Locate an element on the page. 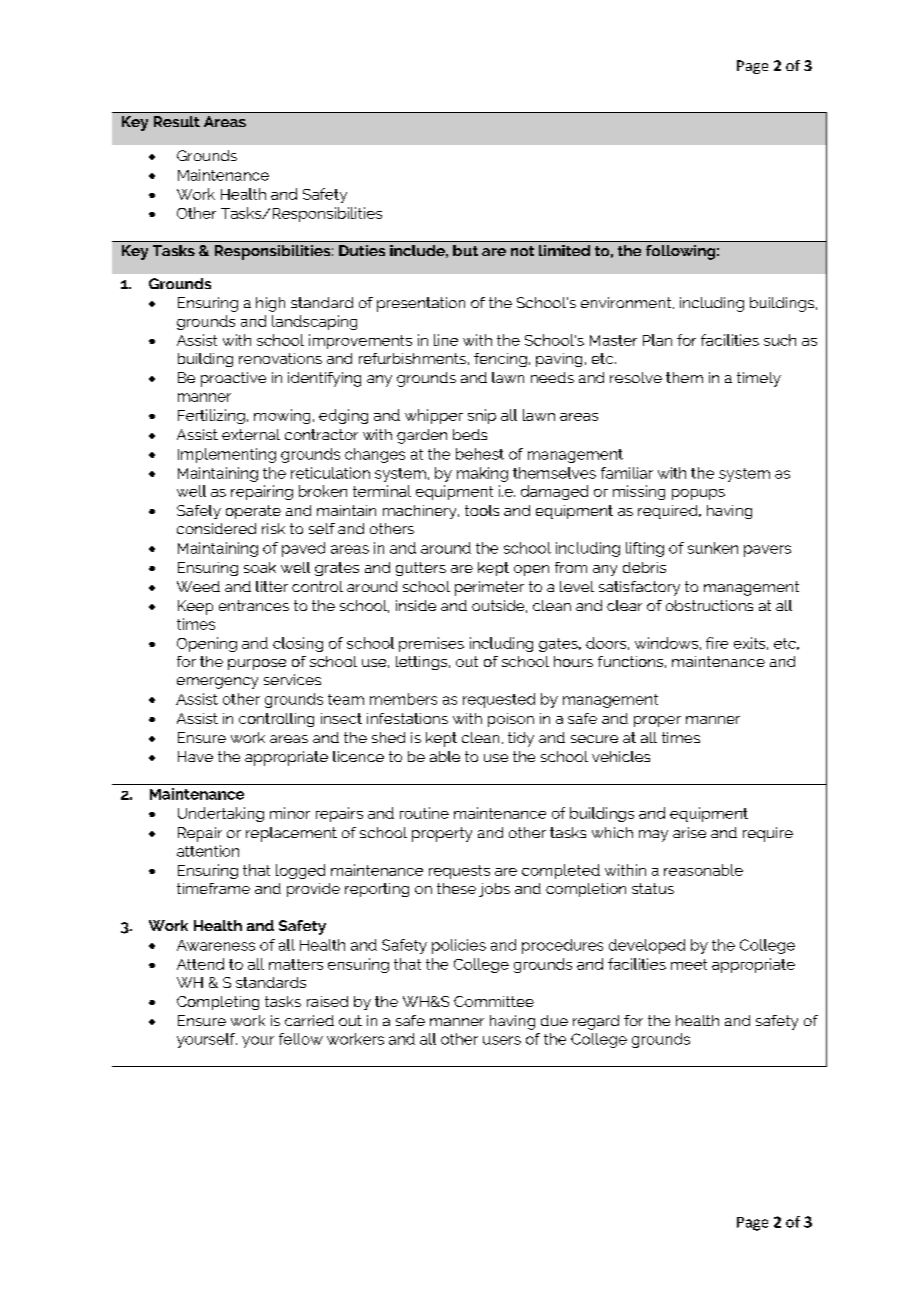  Committee is located at coordinates (494, 1001).
